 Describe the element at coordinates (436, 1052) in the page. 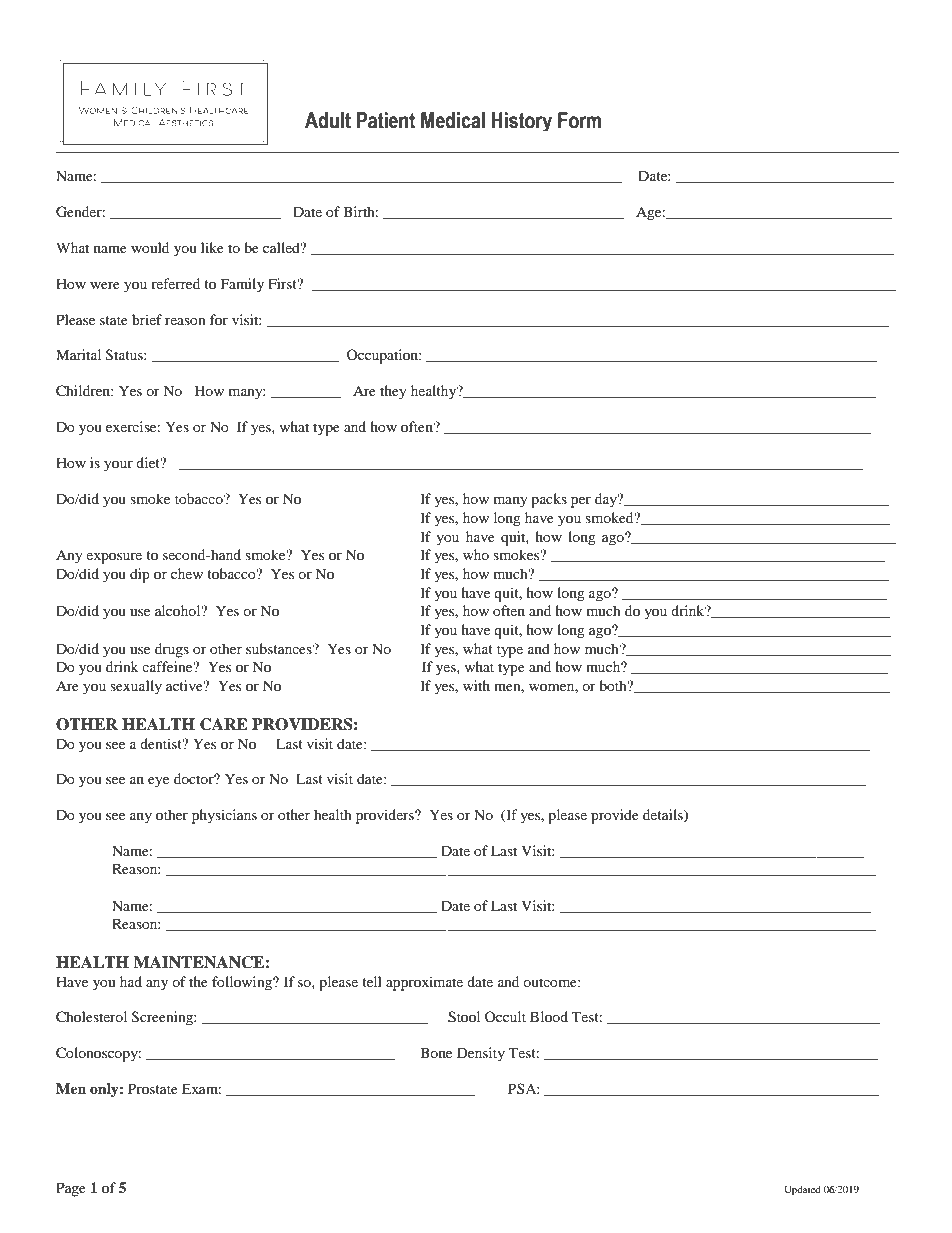

I see `Bone` at that location.
